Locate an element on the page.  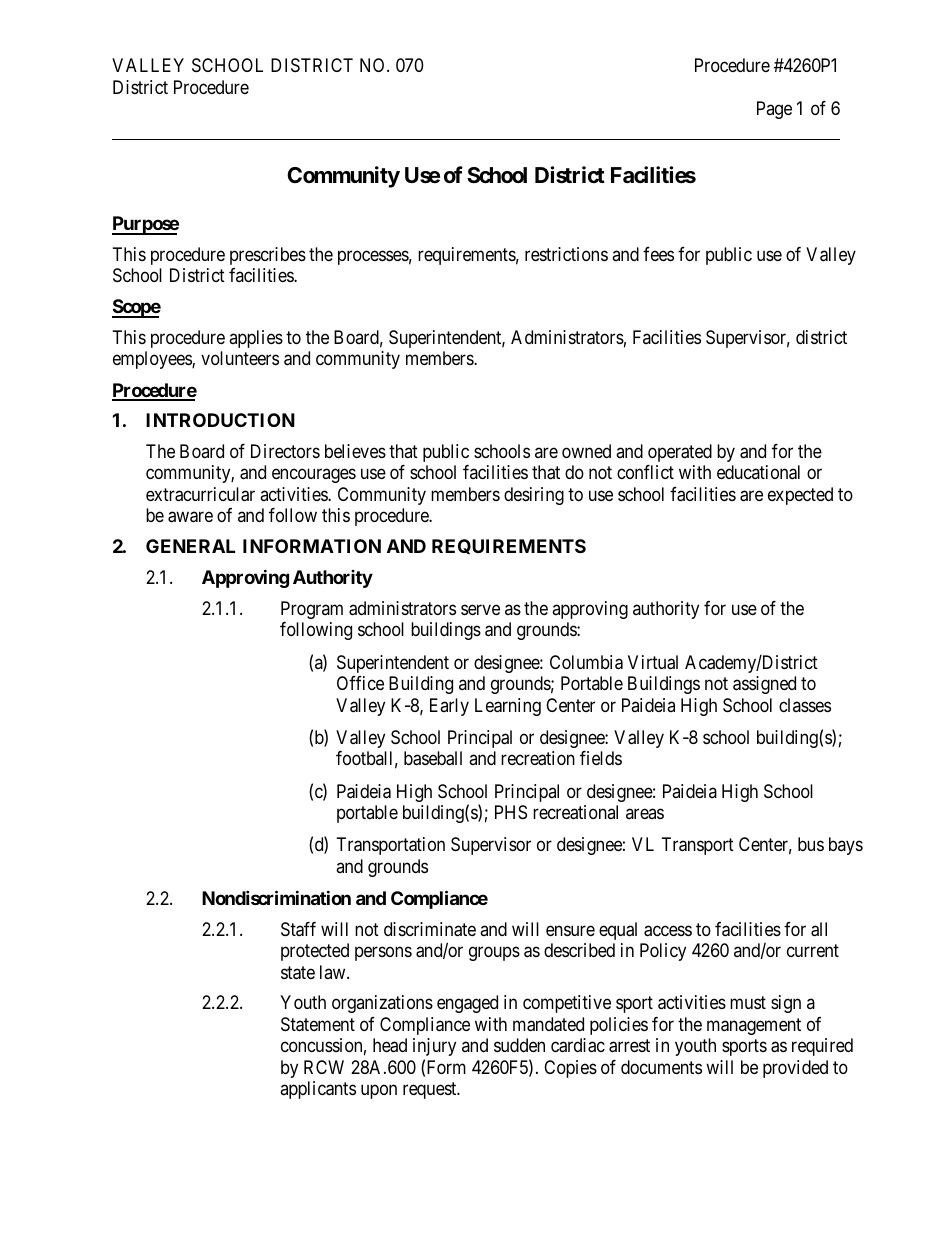
bus is located at coordinates (811, 844).
